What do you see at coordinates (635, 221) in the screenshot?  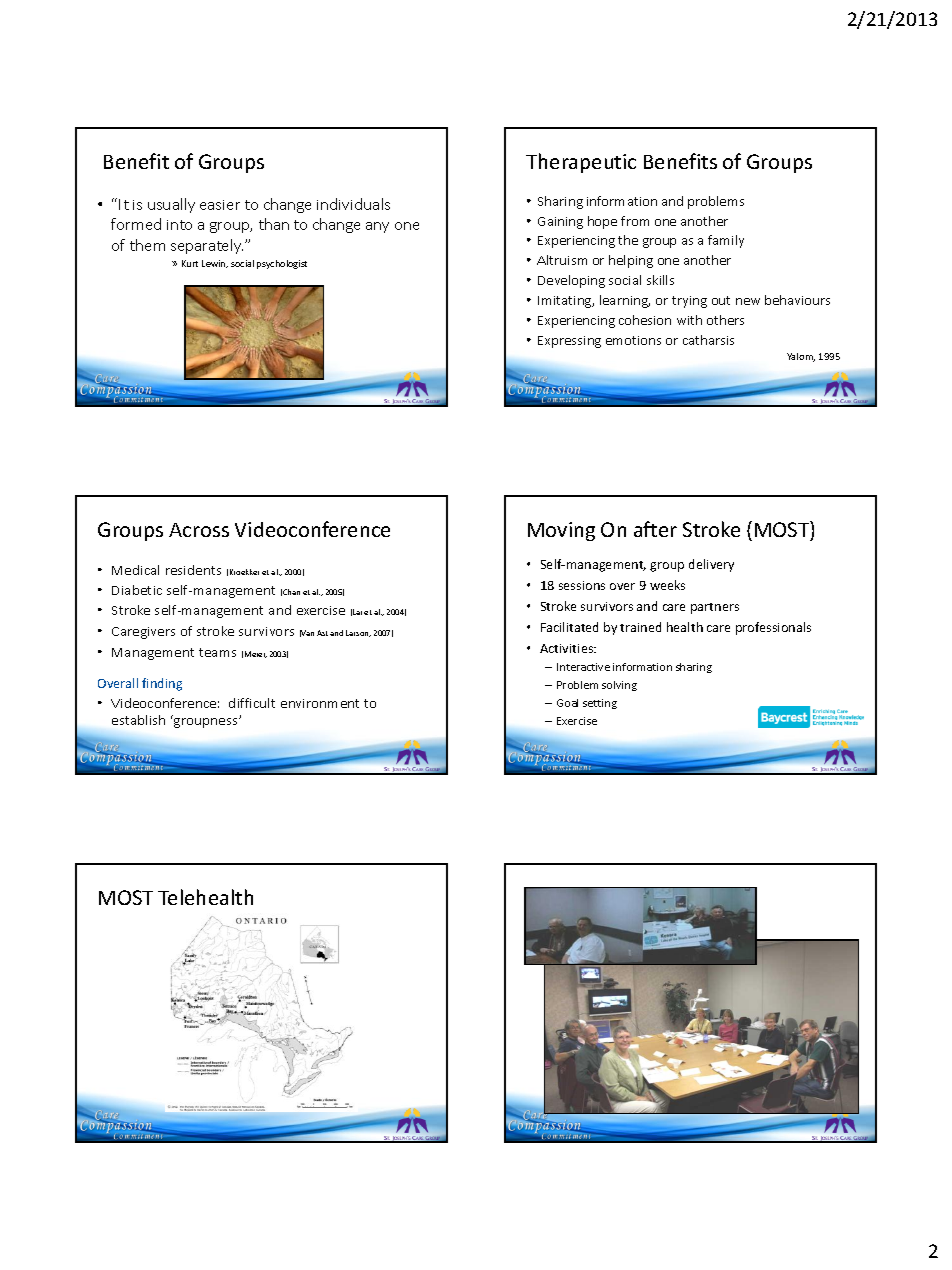 I see `from` at bounding box center [635, 221].
